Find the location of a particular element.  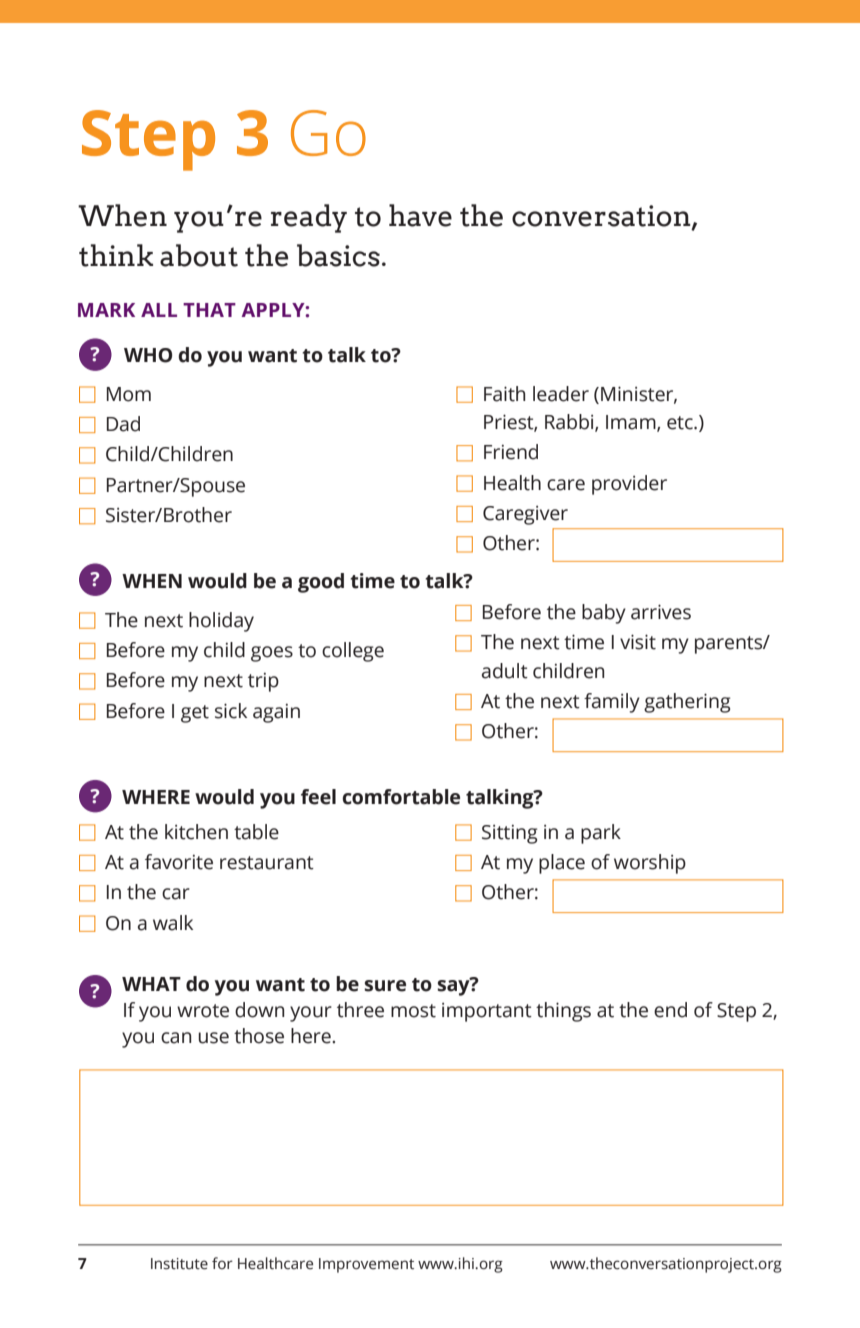

Institute is located at coordinates (179, 1264).
